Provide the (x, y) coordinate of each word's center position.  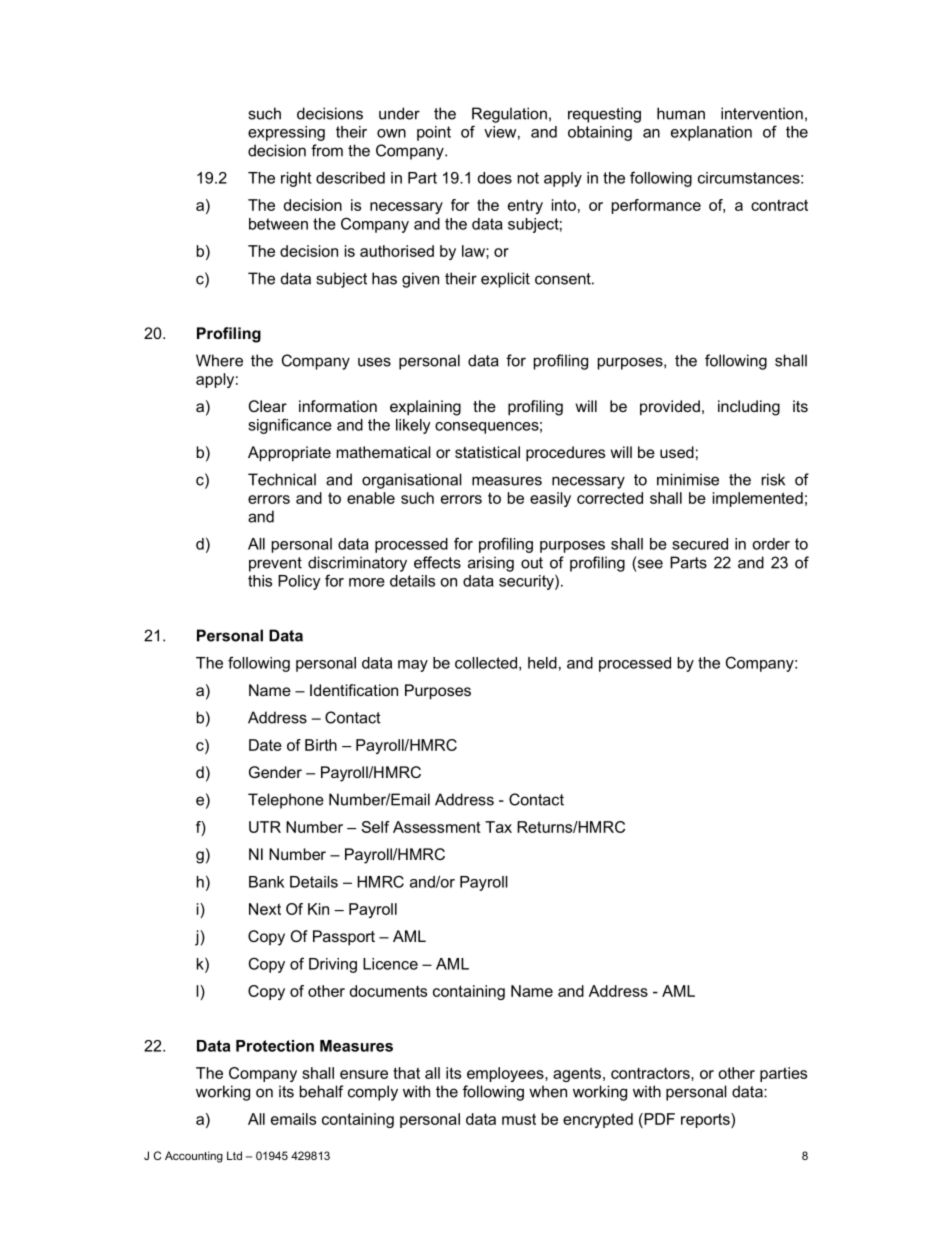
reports (706, 1120)
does (495, 178)
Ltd (234, 1155)
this (260, 581)
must (519, 1119)
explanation (711, 133)
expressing (286, 133)
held (542, 663)
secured (700, 544)
